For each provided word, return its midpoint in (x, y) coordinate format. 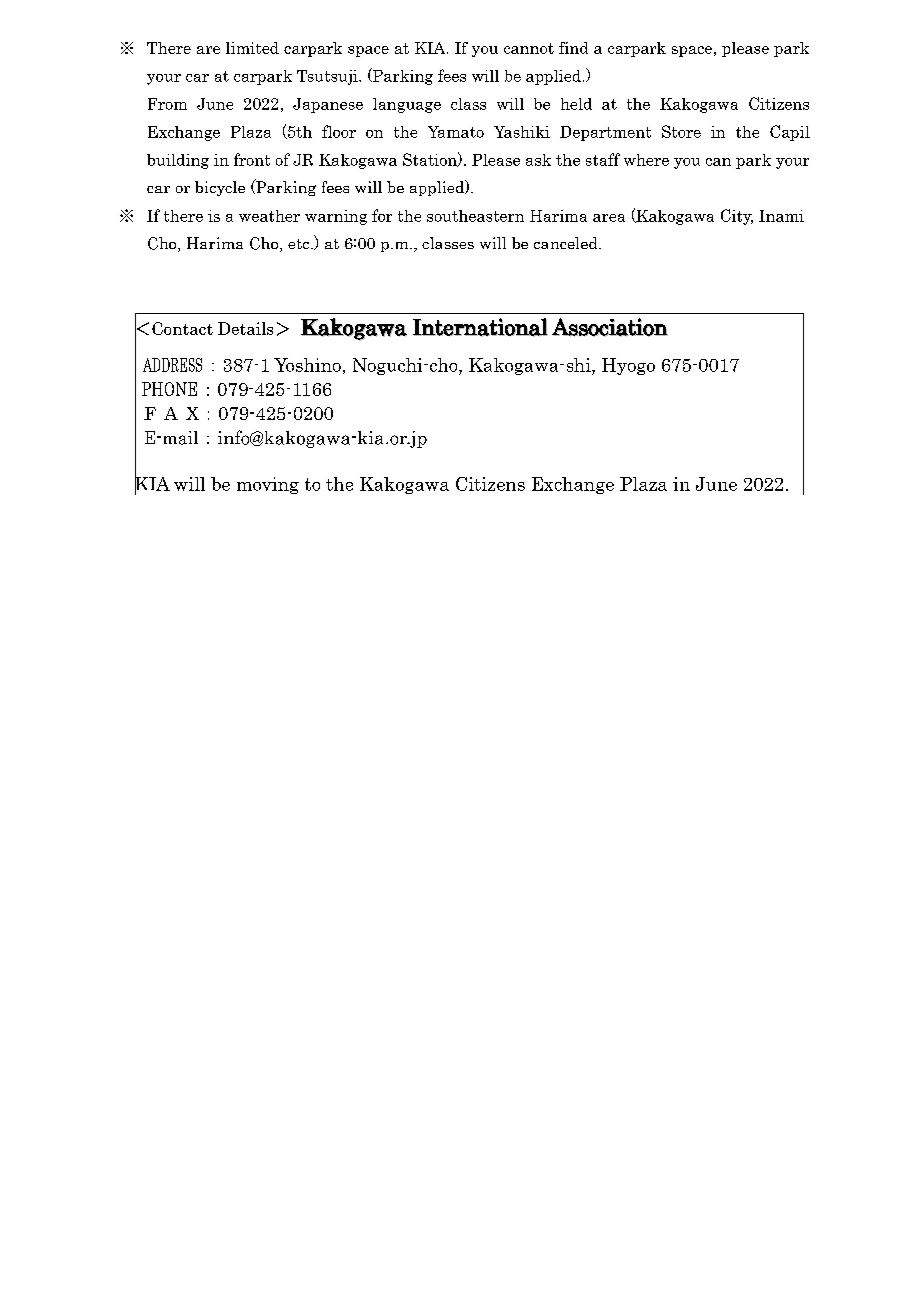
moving (268, 485)
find (573, 48)
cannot (529, 48)
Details (245, 328)
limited (252, 48)
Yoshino (307, 365)
